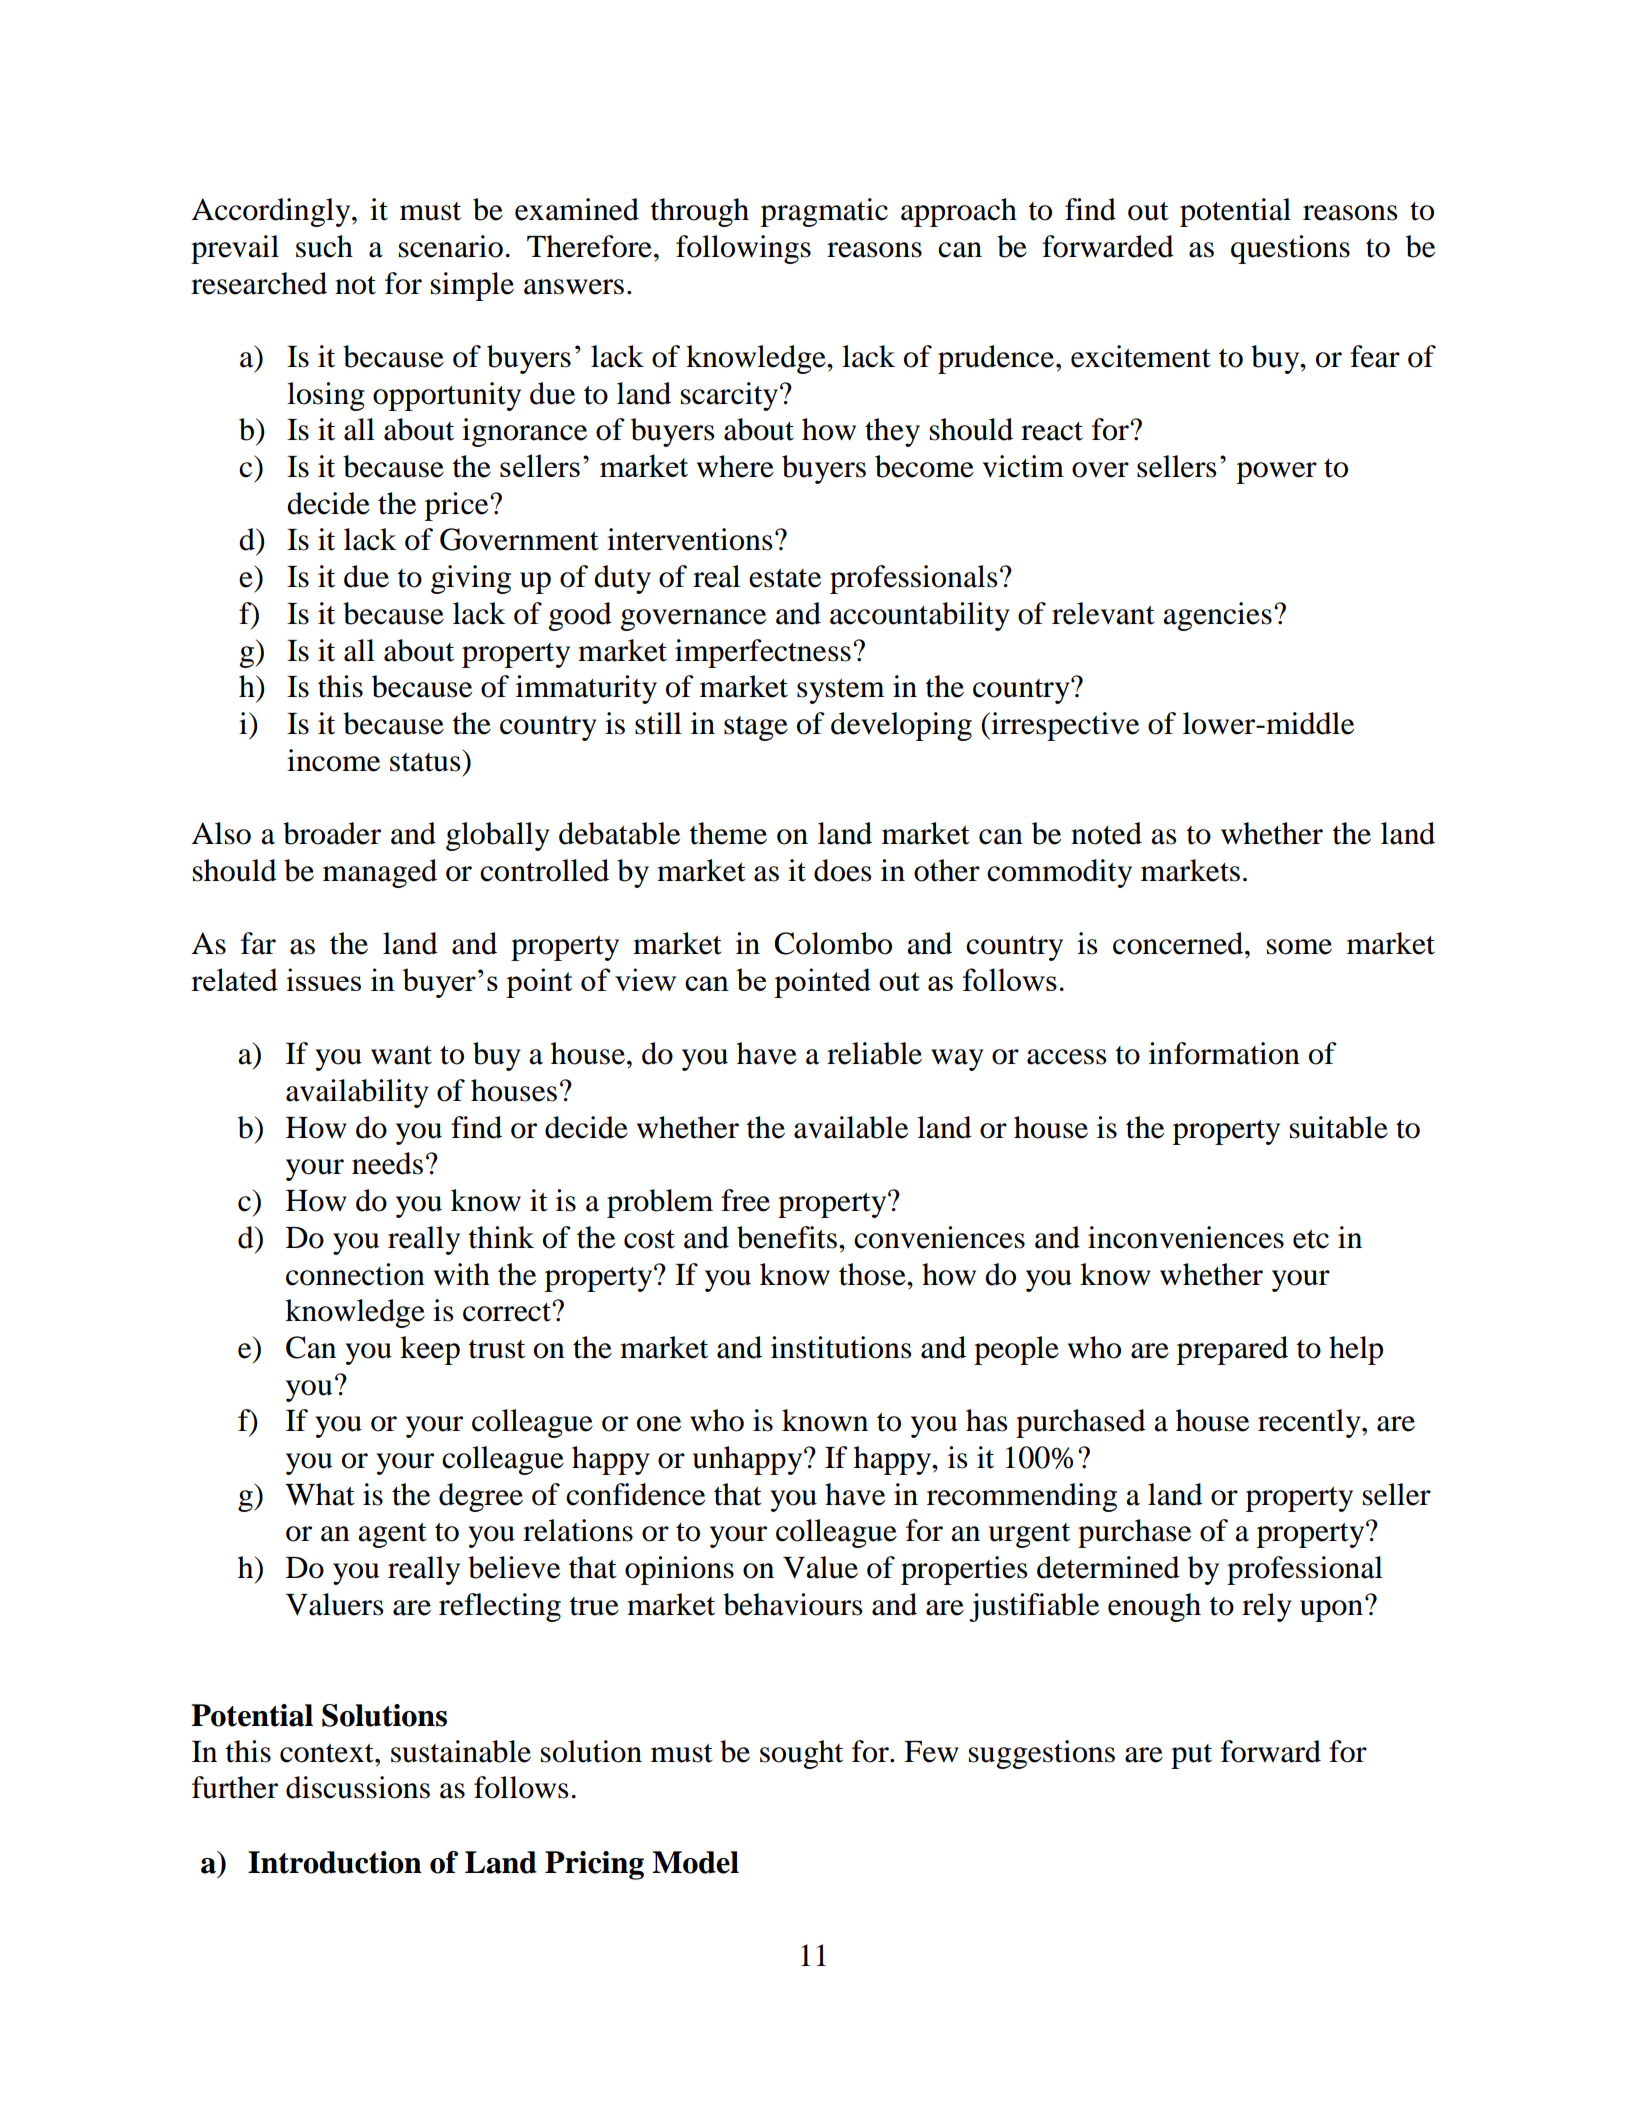 Image resolution: width=1627 pixels, height=2106 pixels. I want to click on such, so click(324, 246).
